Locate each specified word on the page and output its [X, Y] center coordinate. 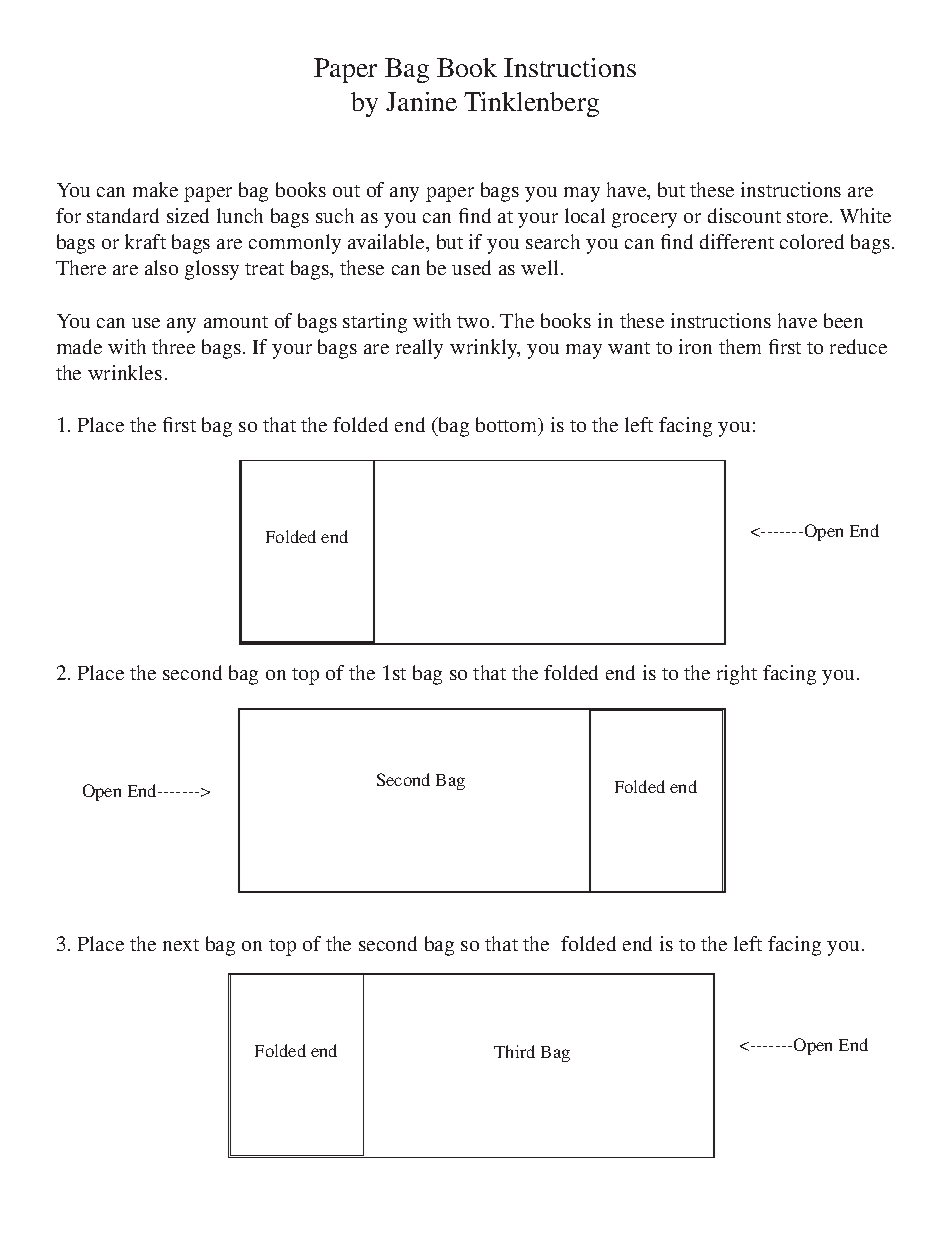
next [181, 945]
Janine [421, 101]
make [155, 189]
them [740, 346]
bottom [508, 426]
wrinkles [125, 372]
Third [514, 1051]
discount [744, 215]
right [737, 675]
